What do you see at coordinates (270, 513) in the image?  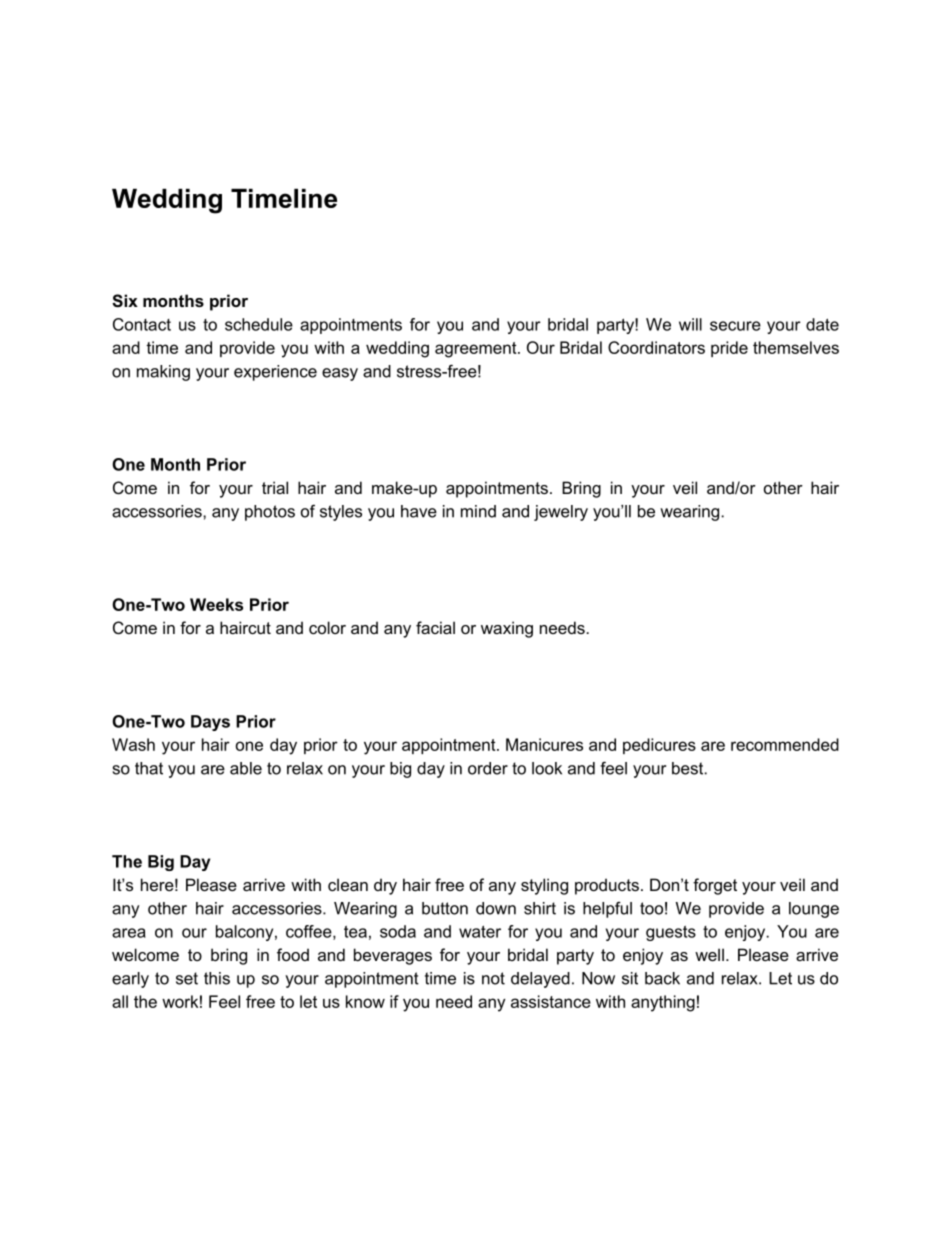 I see `photos` at bounding box center [270, 513].
